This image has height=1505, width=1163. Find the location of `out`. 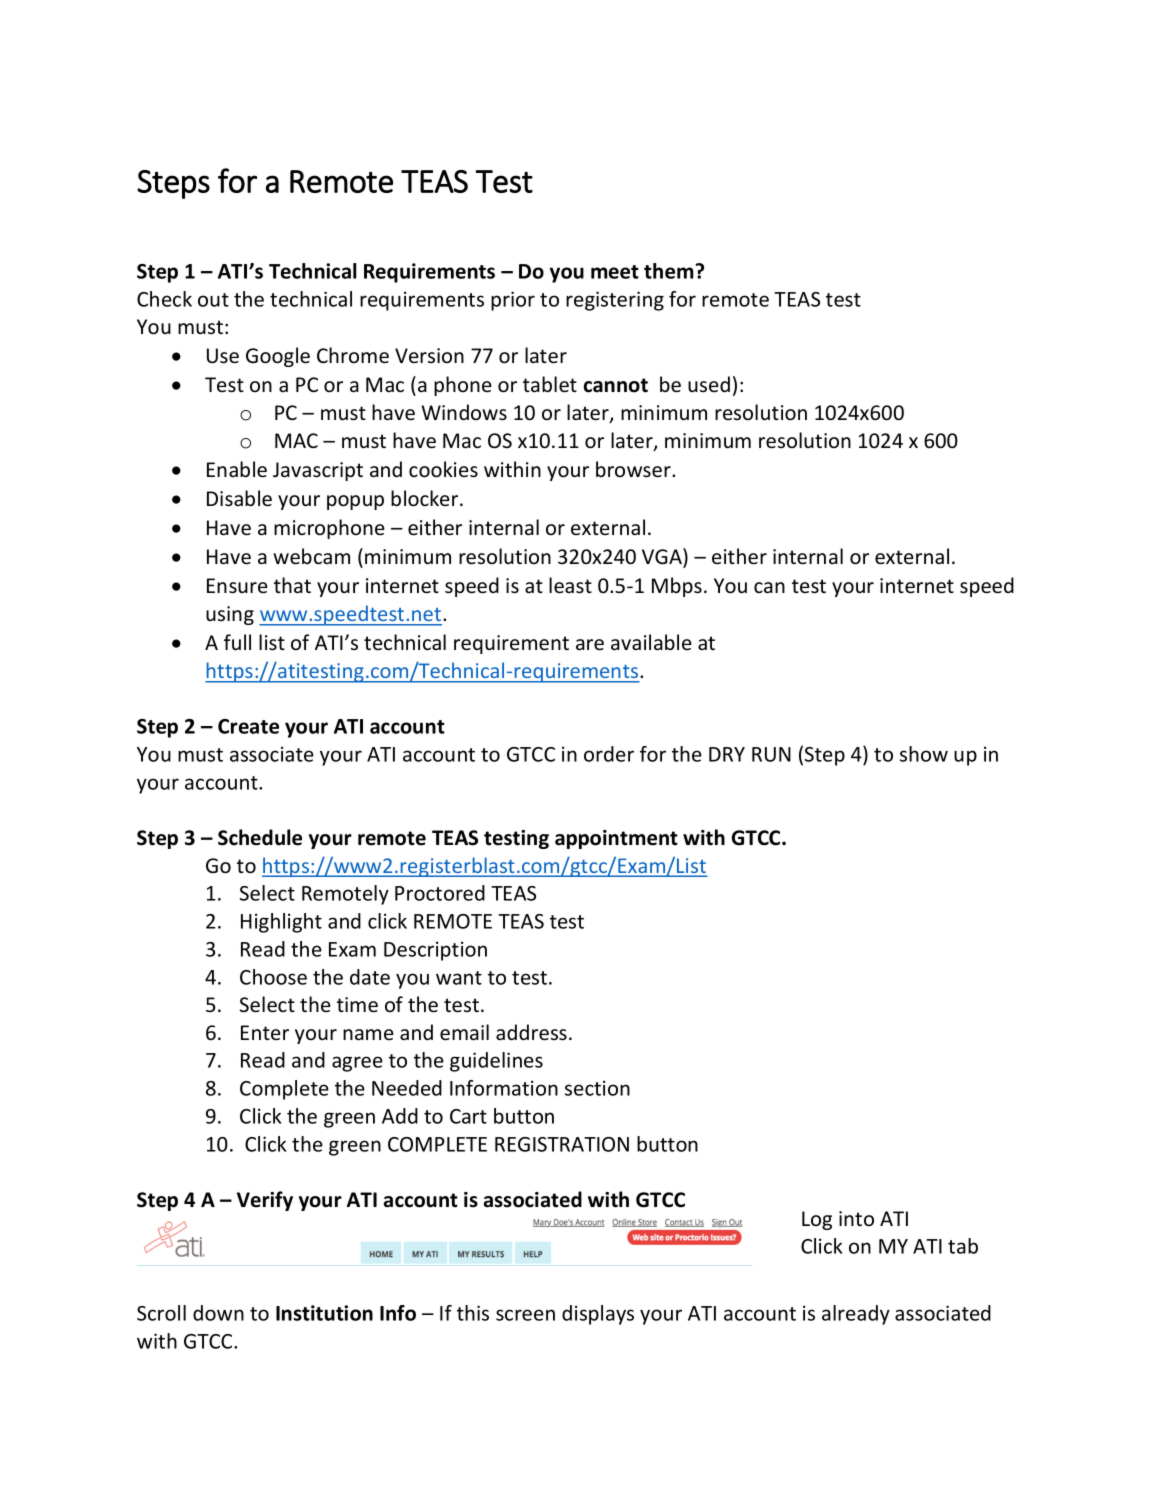

out is located at coordinates (213, 300).
